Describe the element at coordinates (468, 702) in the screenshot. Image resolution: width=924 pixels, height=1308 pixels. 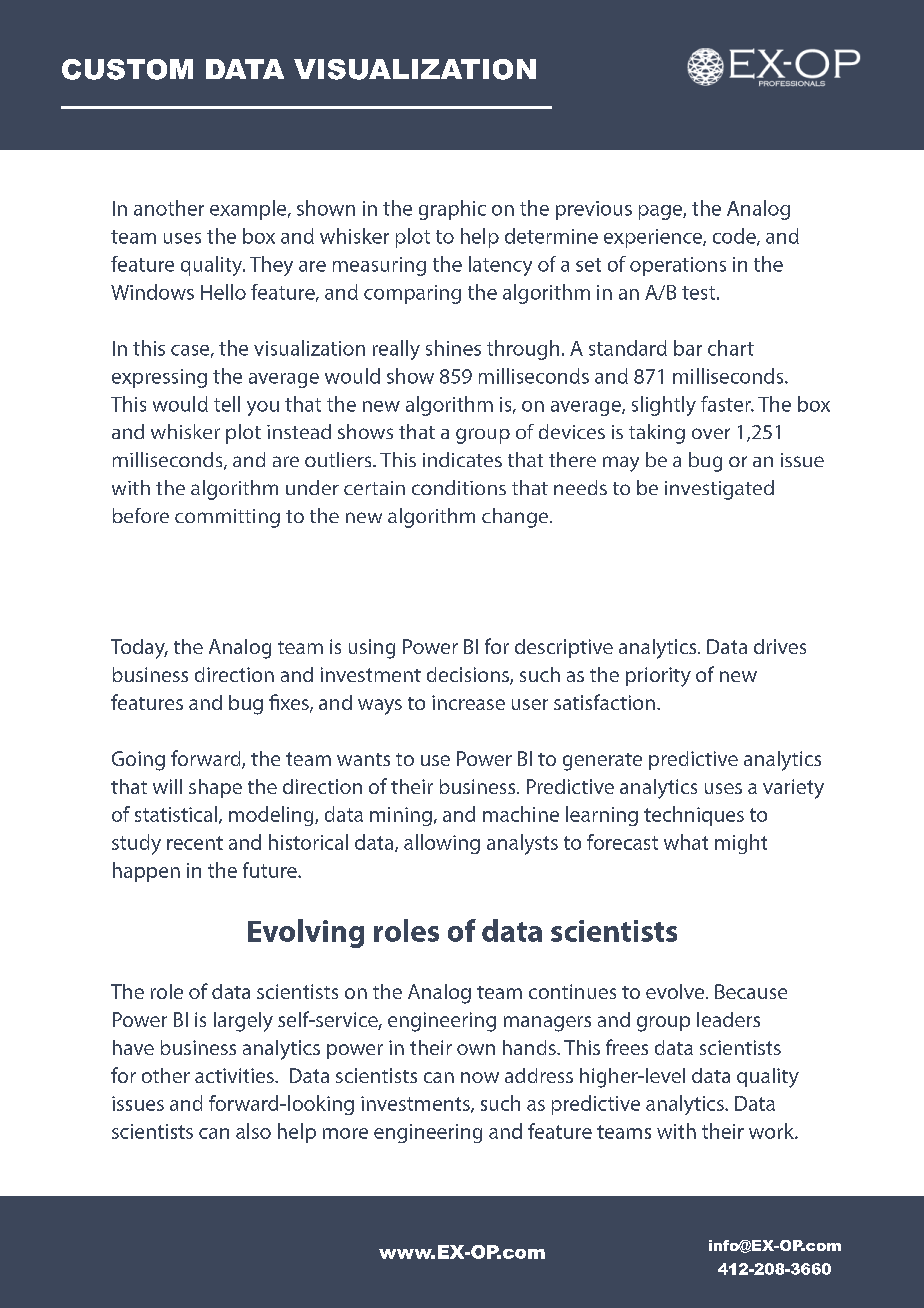
I see `increase` at that location.
